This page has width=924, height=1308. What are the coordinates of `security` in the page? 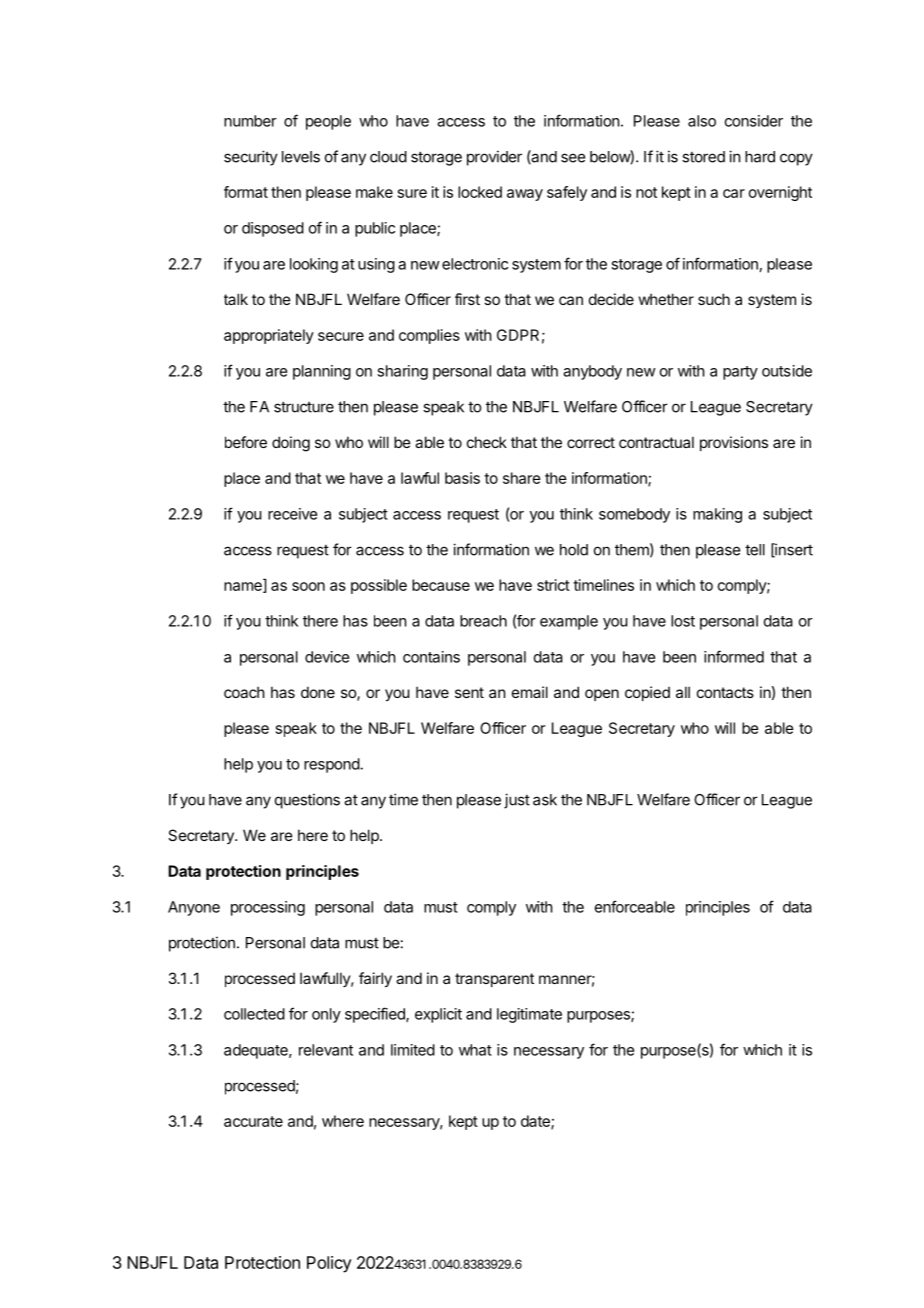 It's located at (251, 158).
